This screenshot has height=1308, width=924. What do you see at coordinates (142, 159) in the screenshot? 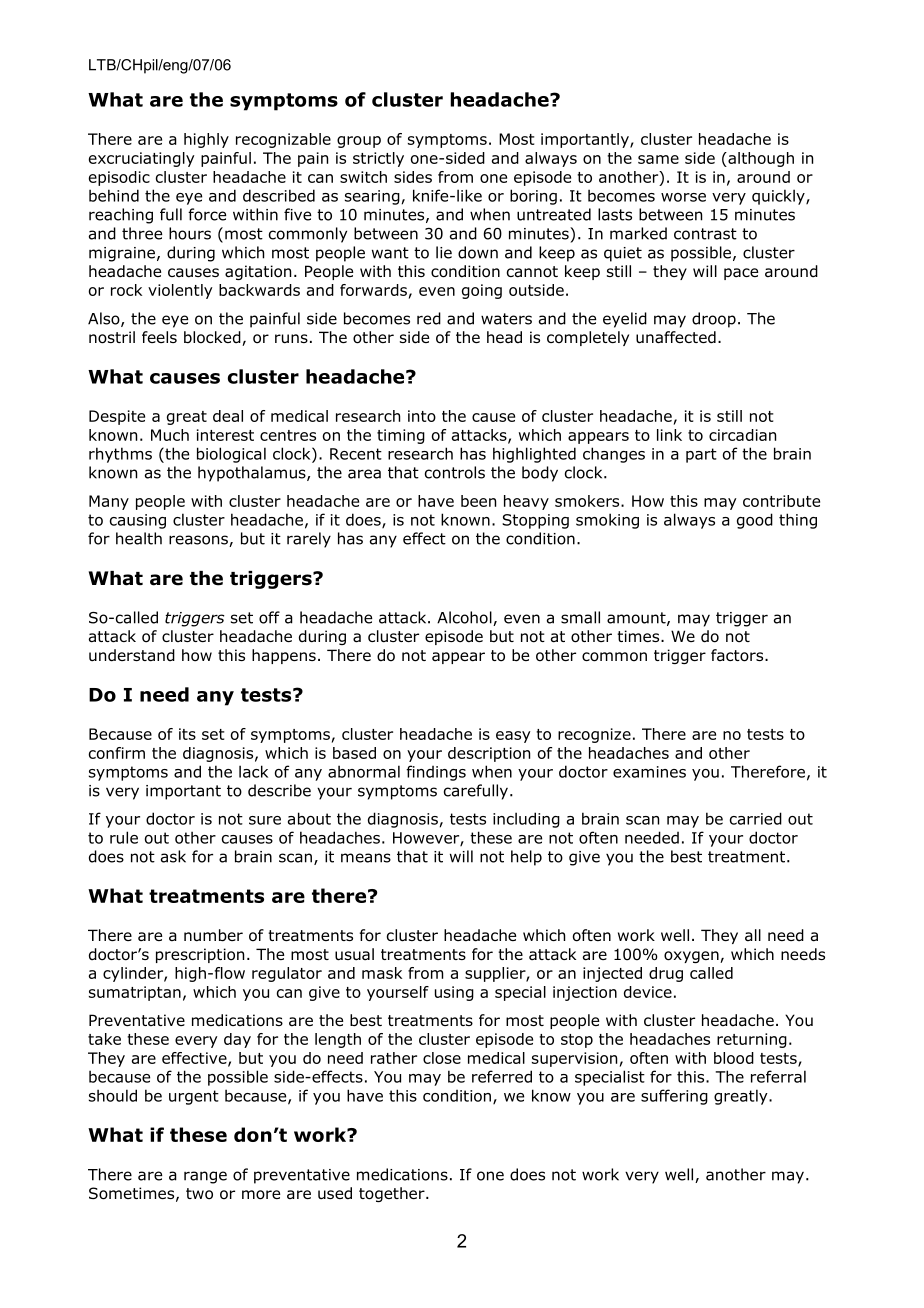
I see `excruciatingly` at bounding box center [142, 159].
